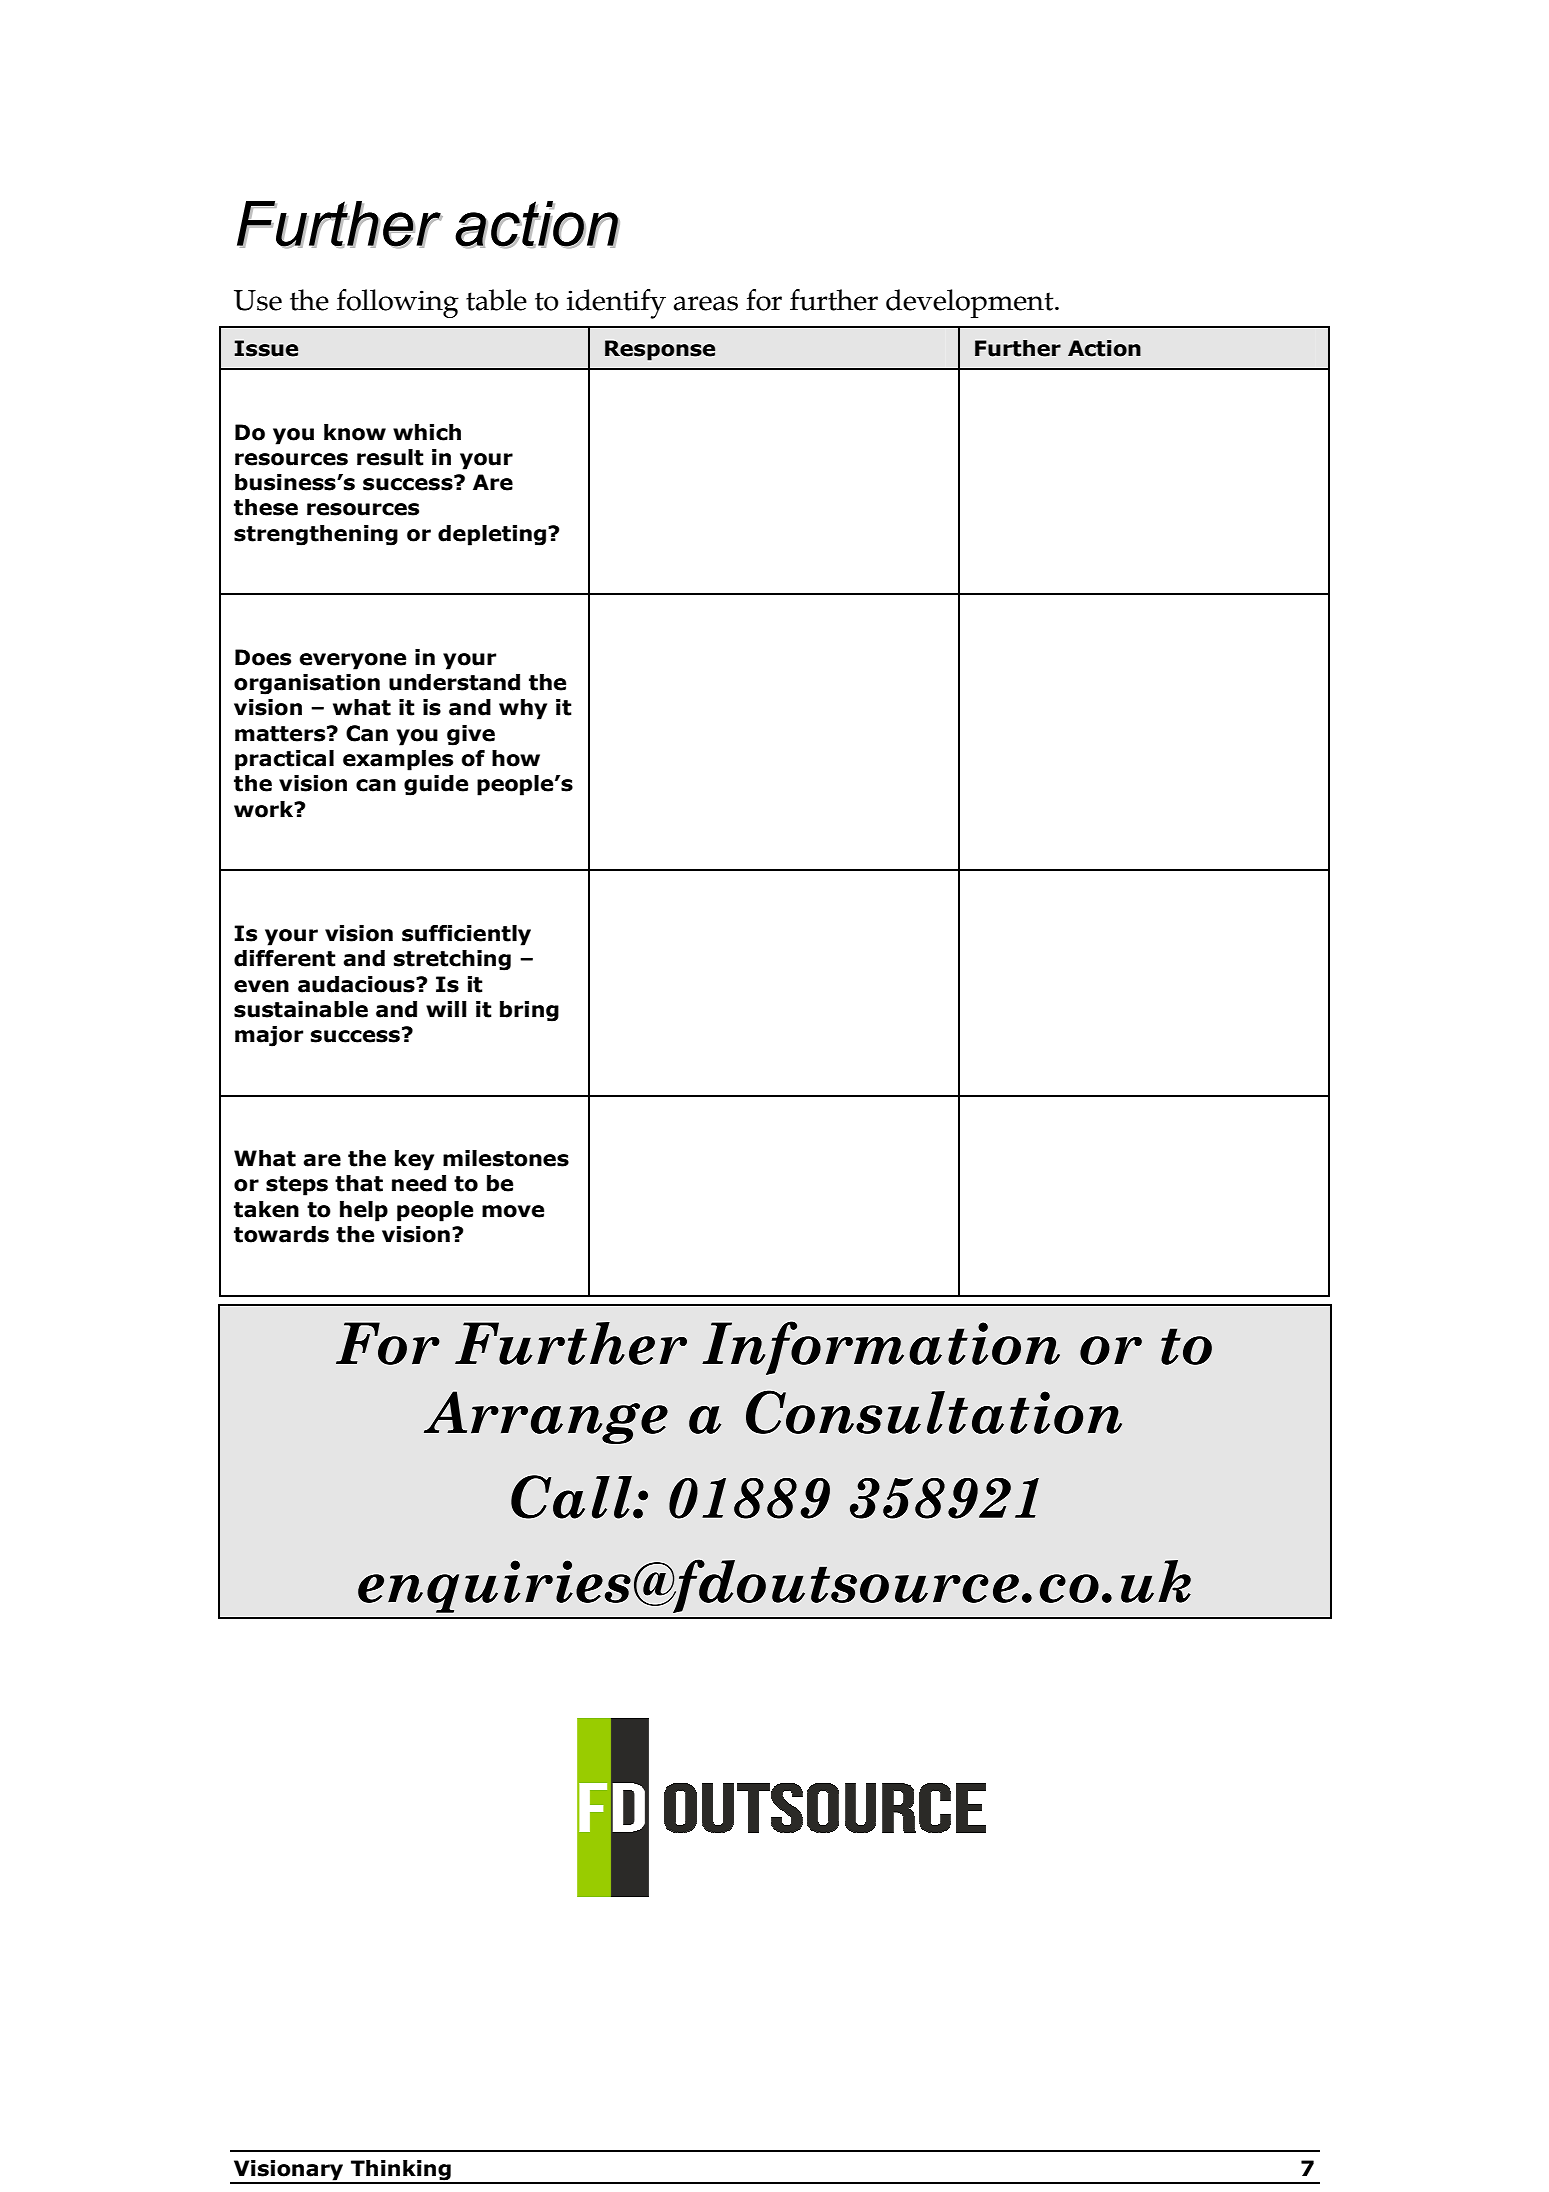 Image resolution: width=1549 pixels, height=2192 pixels. I want to click on know, so click(355, 432).
